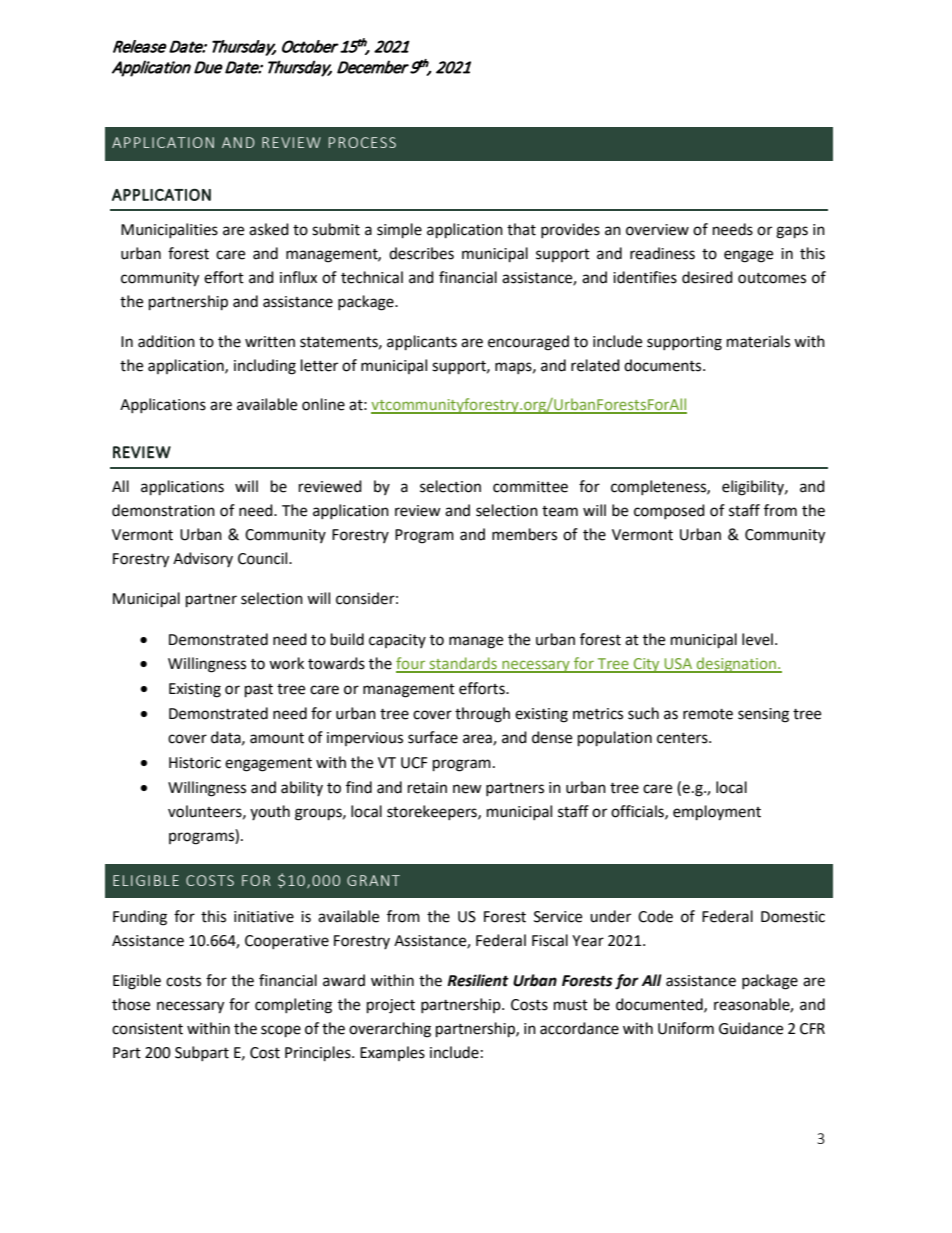  I want to click on members, so click(524, 534).
